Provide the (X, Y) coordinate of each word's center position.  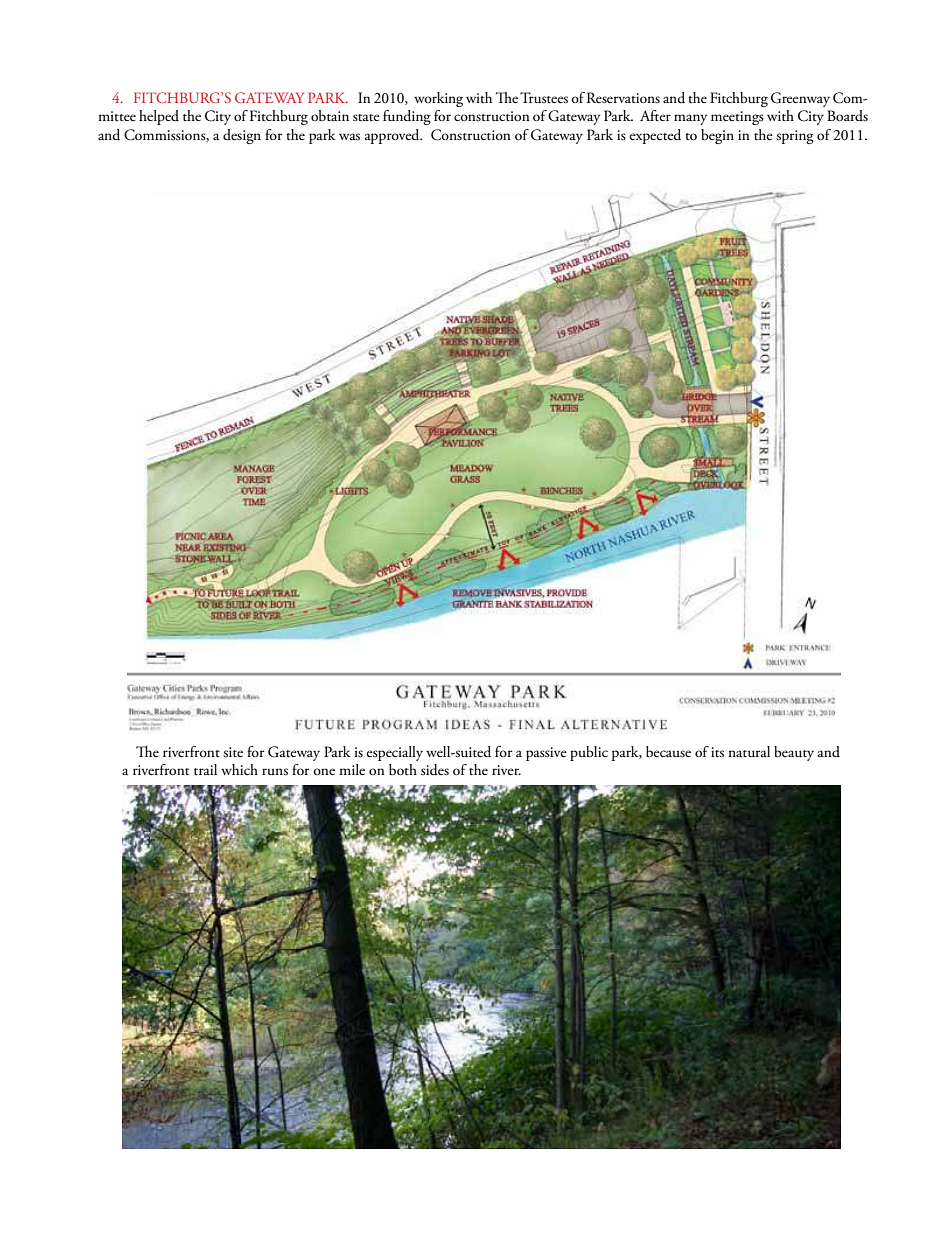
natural (749, 752)
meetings (737, 118)
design (242, 136)
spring (795, 137)
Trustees (544, 98)
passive (546, 754)
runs (275, 772)
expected (655, 136)
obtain (330, 116)
